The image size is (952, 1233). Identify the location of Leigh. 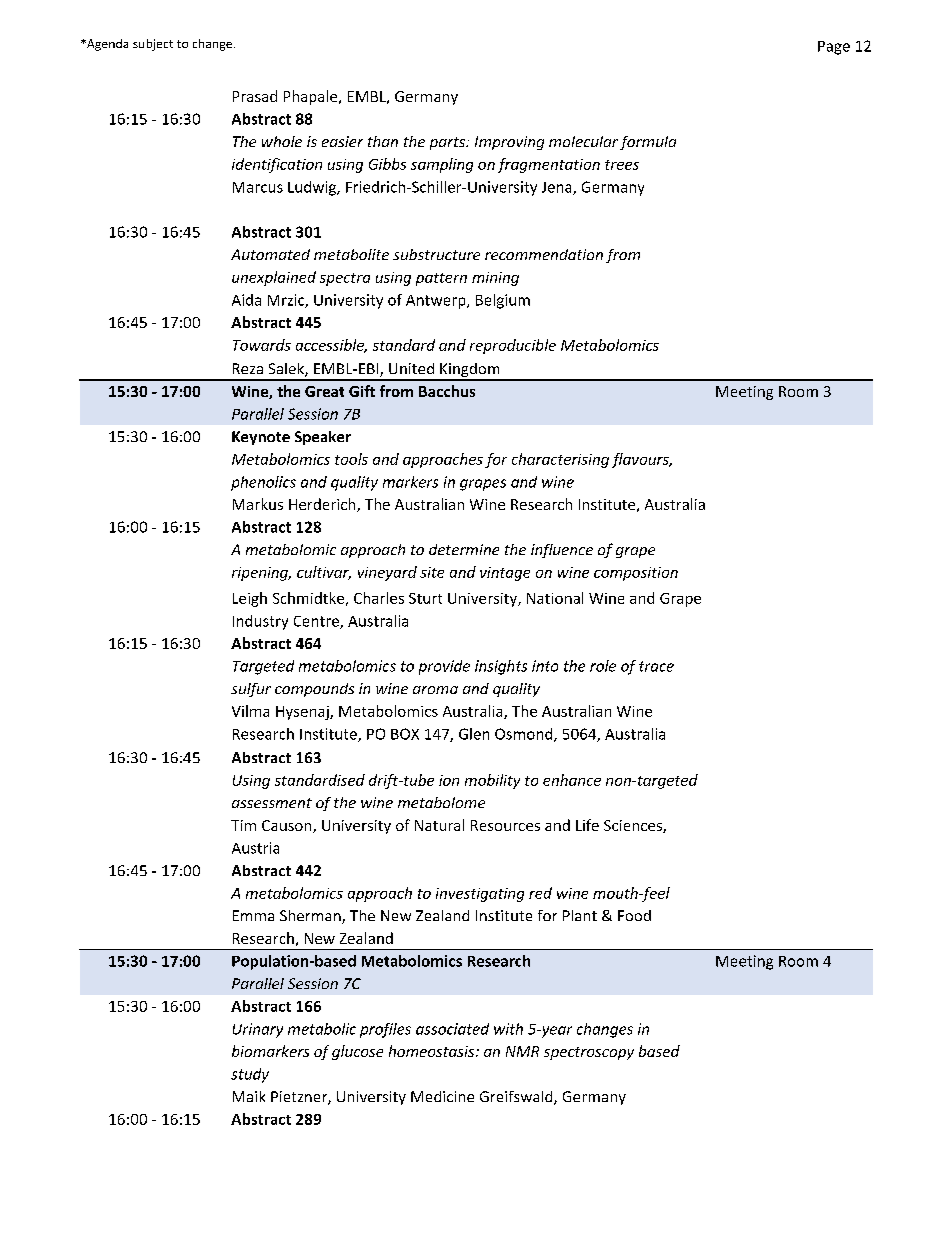
(250, 599).
